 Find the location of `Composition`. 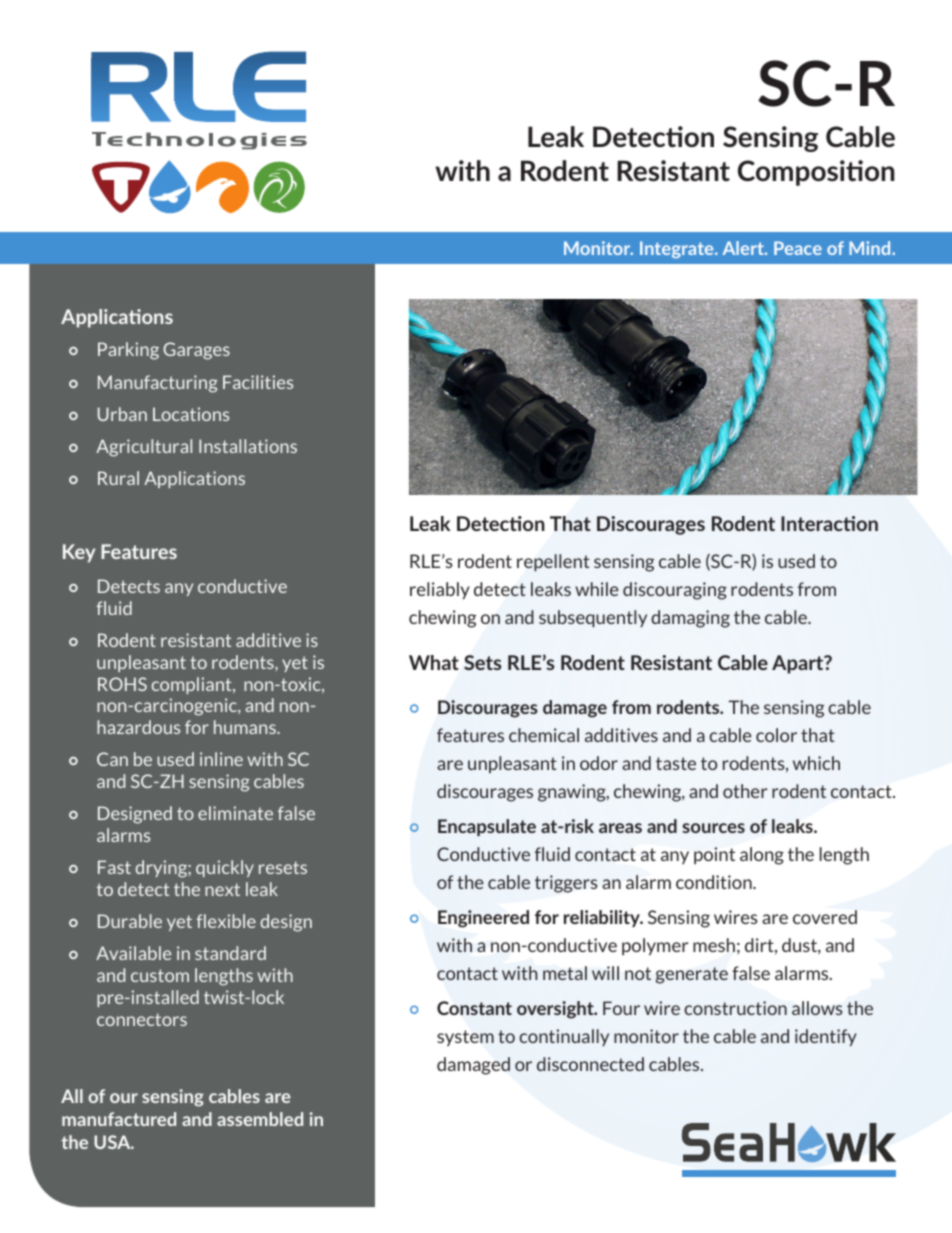

Composition is located at coordinates (816, 173).
